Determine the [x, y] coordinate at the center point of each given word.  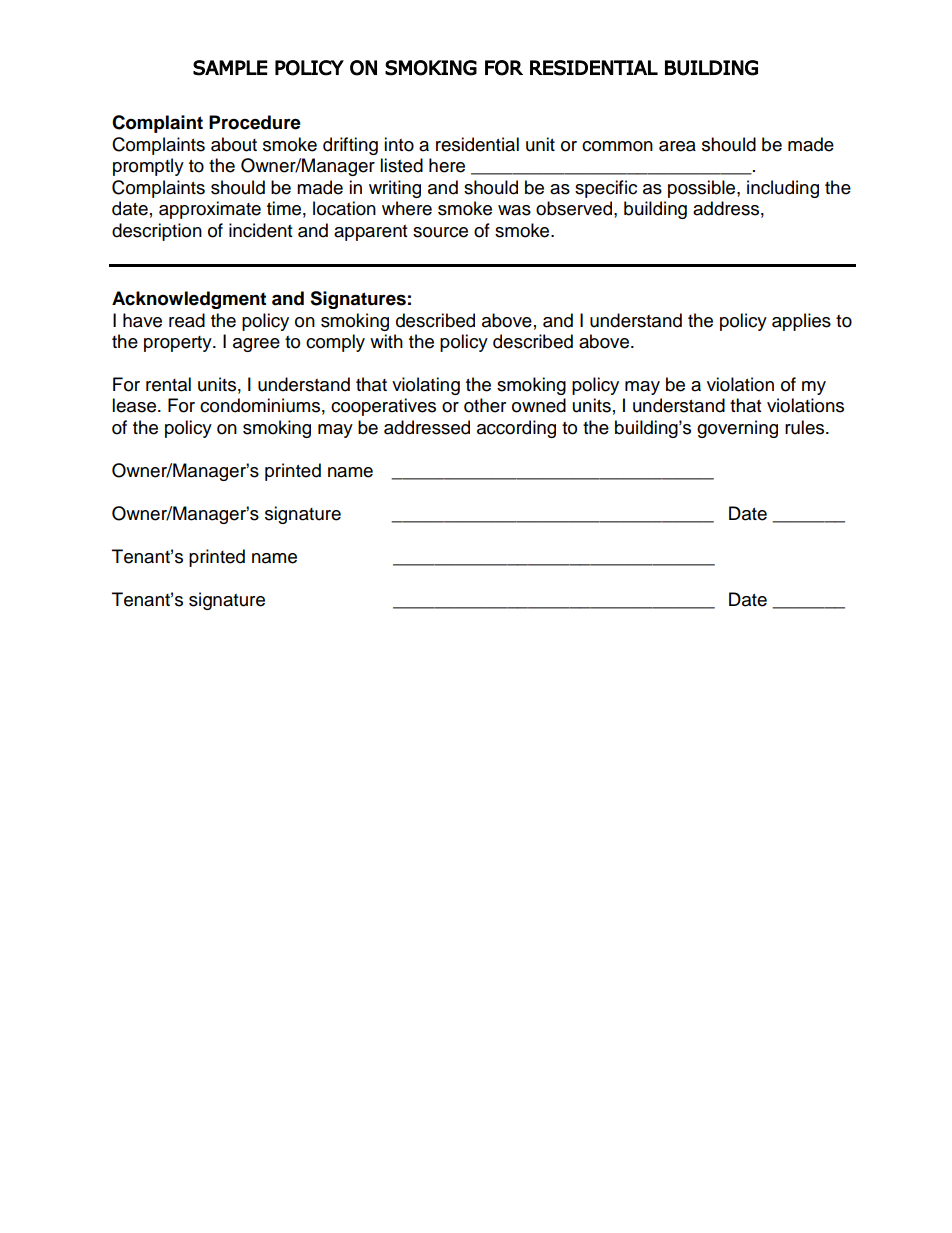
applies [801, 322]
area [677, 146]
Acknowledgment [189, 300]
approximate [210, 210]
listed [401, 165]
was [514, 210]
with [386, 341]
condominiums [260, 405]
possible [703, 189]
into [399, 144]
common [617, 146]
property [179, 344]
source [440, 232]
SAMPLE [230, 68]
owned [539, 405]
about [234, 144]
